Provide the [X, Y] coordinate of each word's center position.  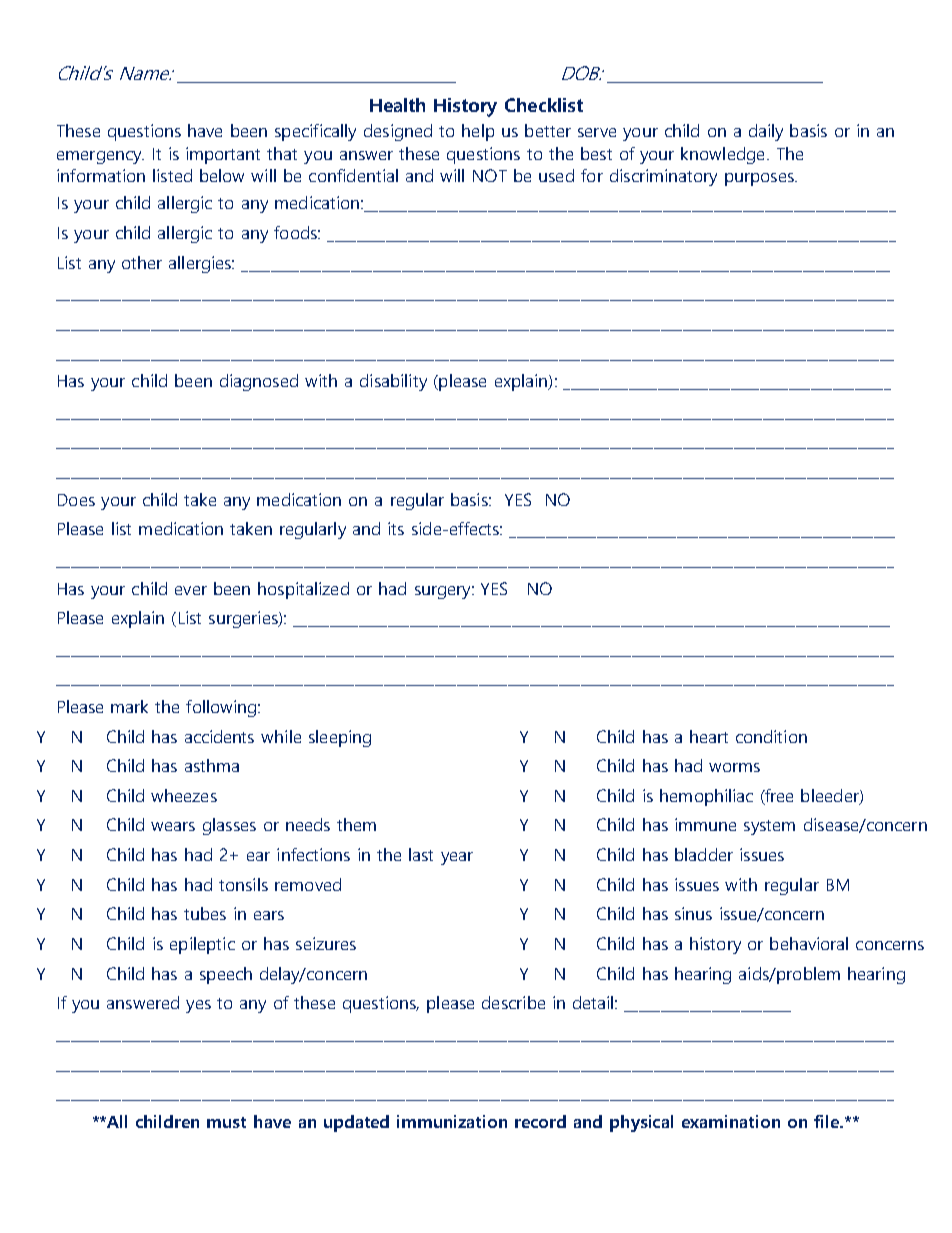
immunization [452, 1121]
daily [766, 132]
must [226, 1122]
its [396, 528]
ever [191, 590]
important [223, 155]
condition [771, 736]
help [478, 132]
